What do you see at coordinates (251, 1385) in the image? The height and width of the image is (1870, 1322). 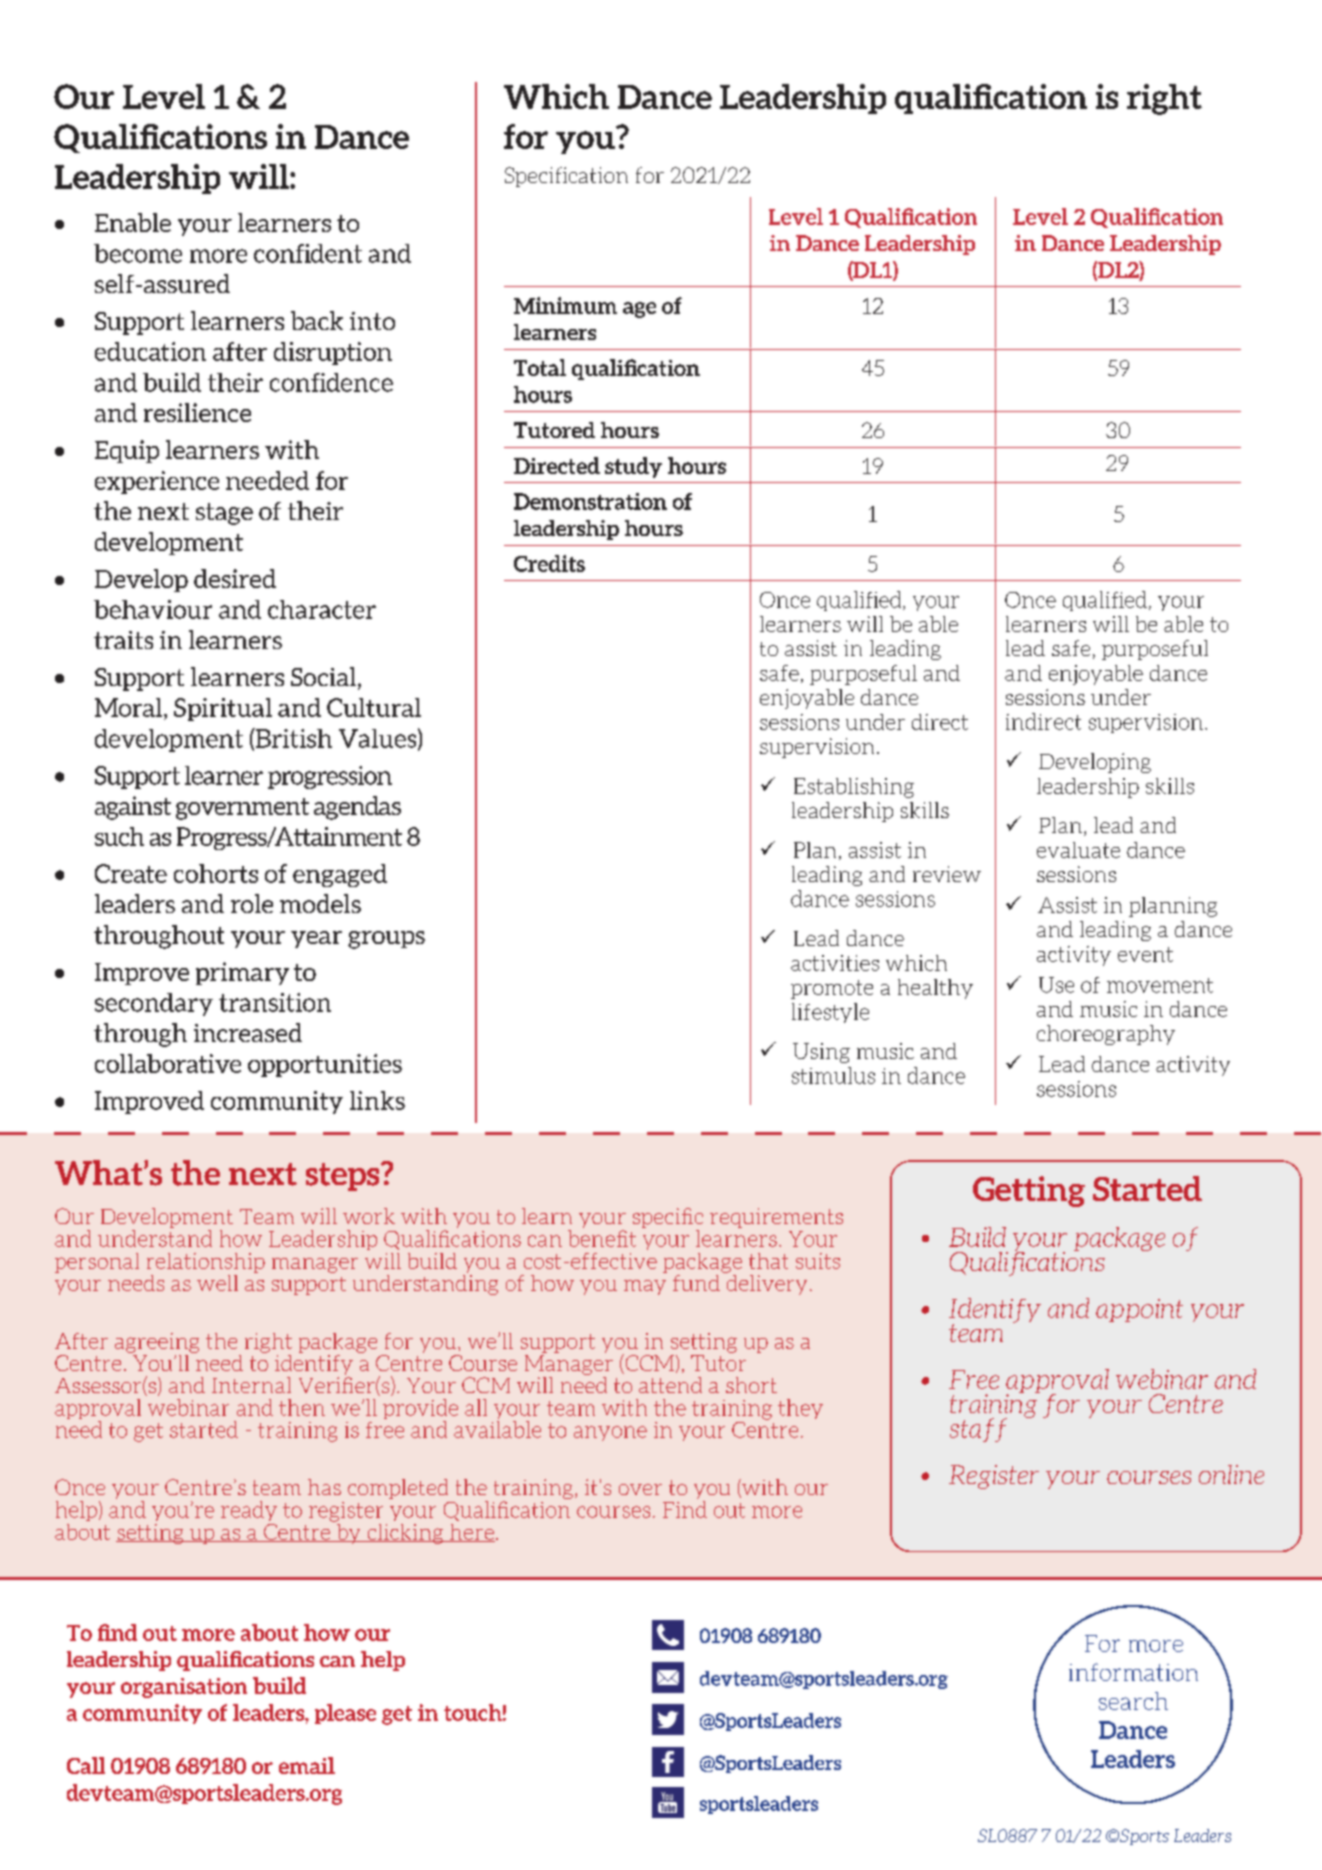 I see `Internal` at bounding box center [251, 1385].
